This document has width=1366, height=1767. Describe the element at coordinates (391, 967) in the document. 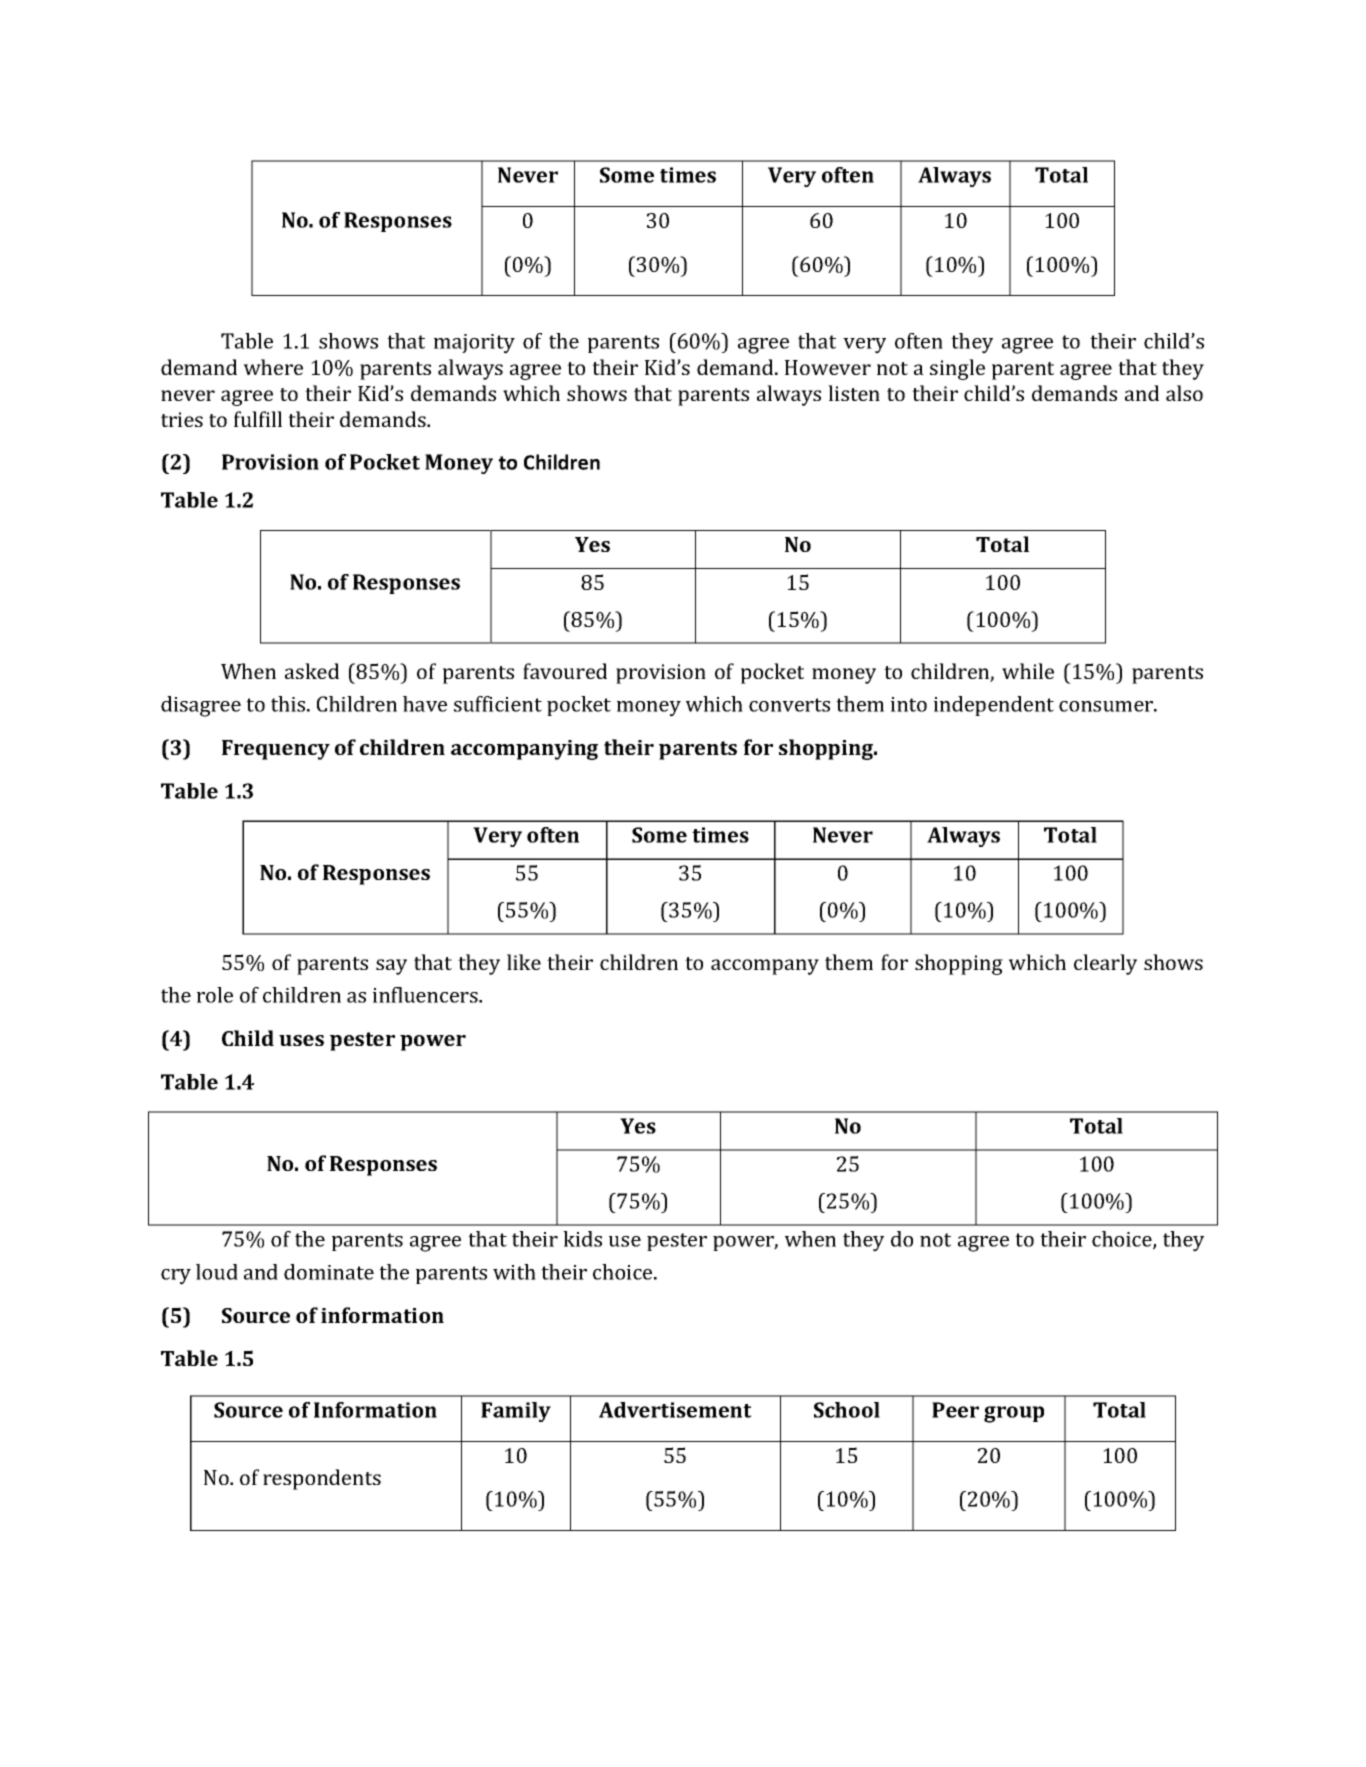

I see `say` at that location.
